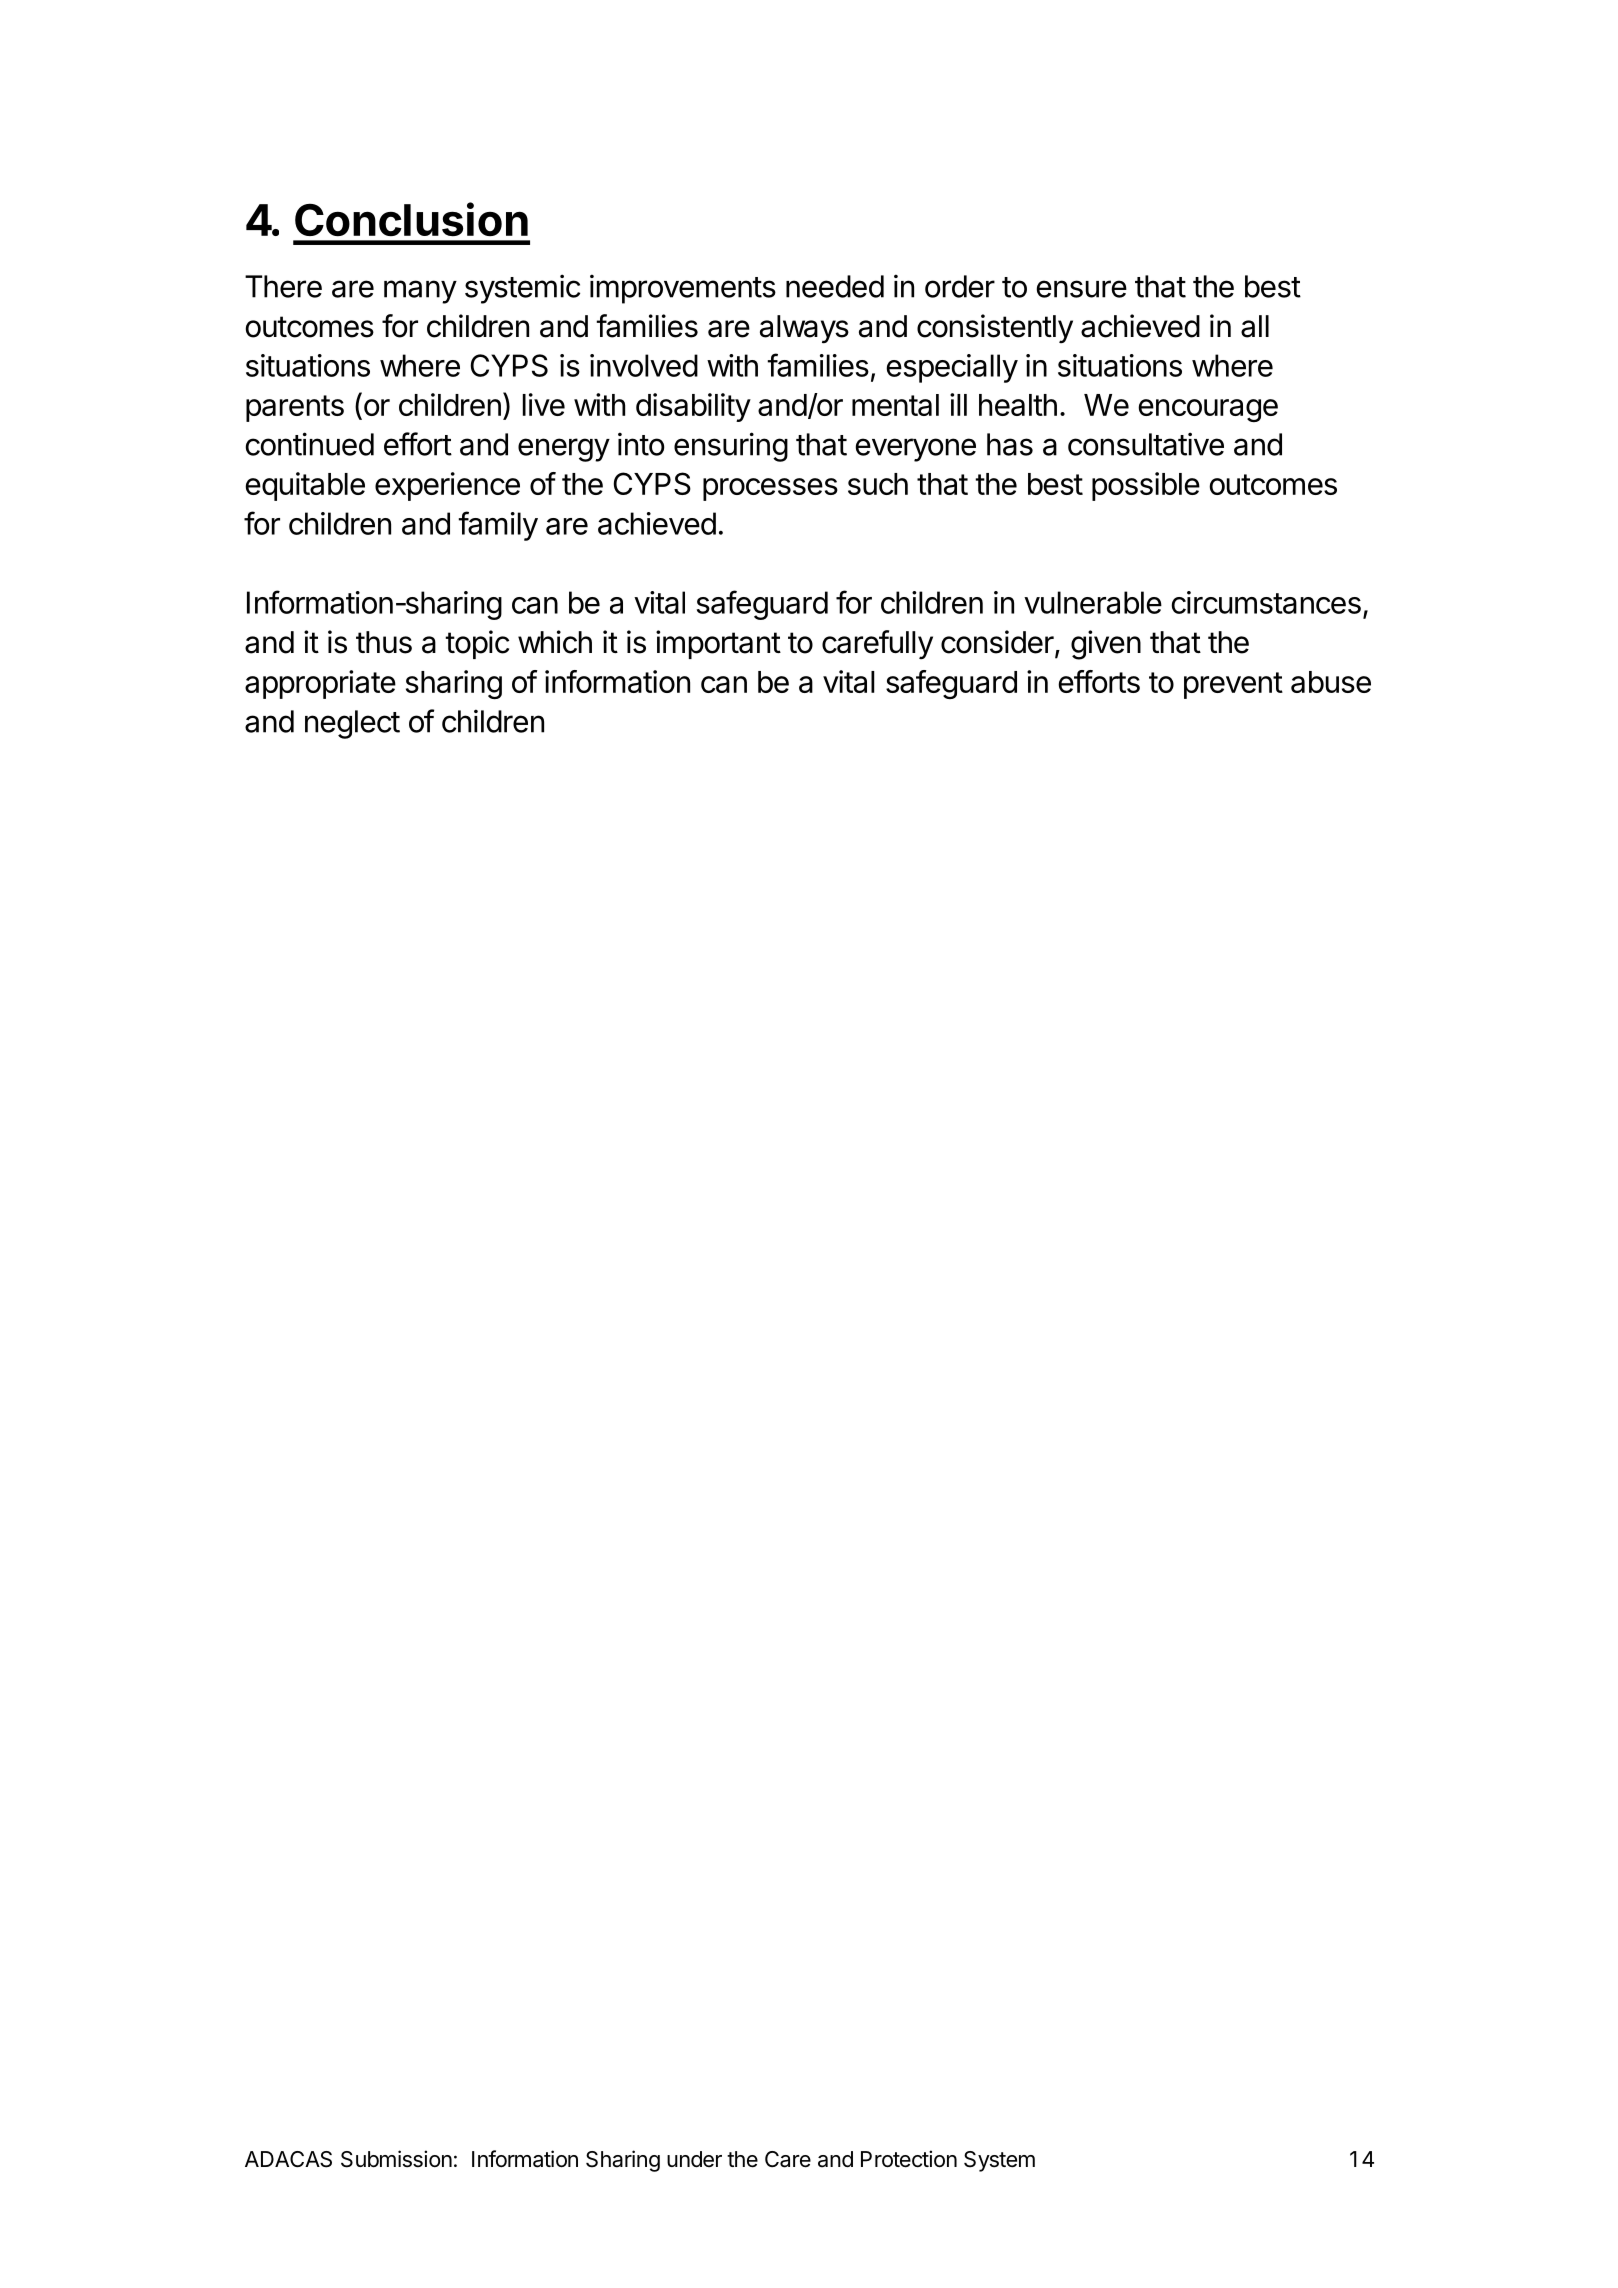 The image size is (1618, 2288). Describe the element at coordinates (835, 286) in the screenshot. I see `needed` at that location.
